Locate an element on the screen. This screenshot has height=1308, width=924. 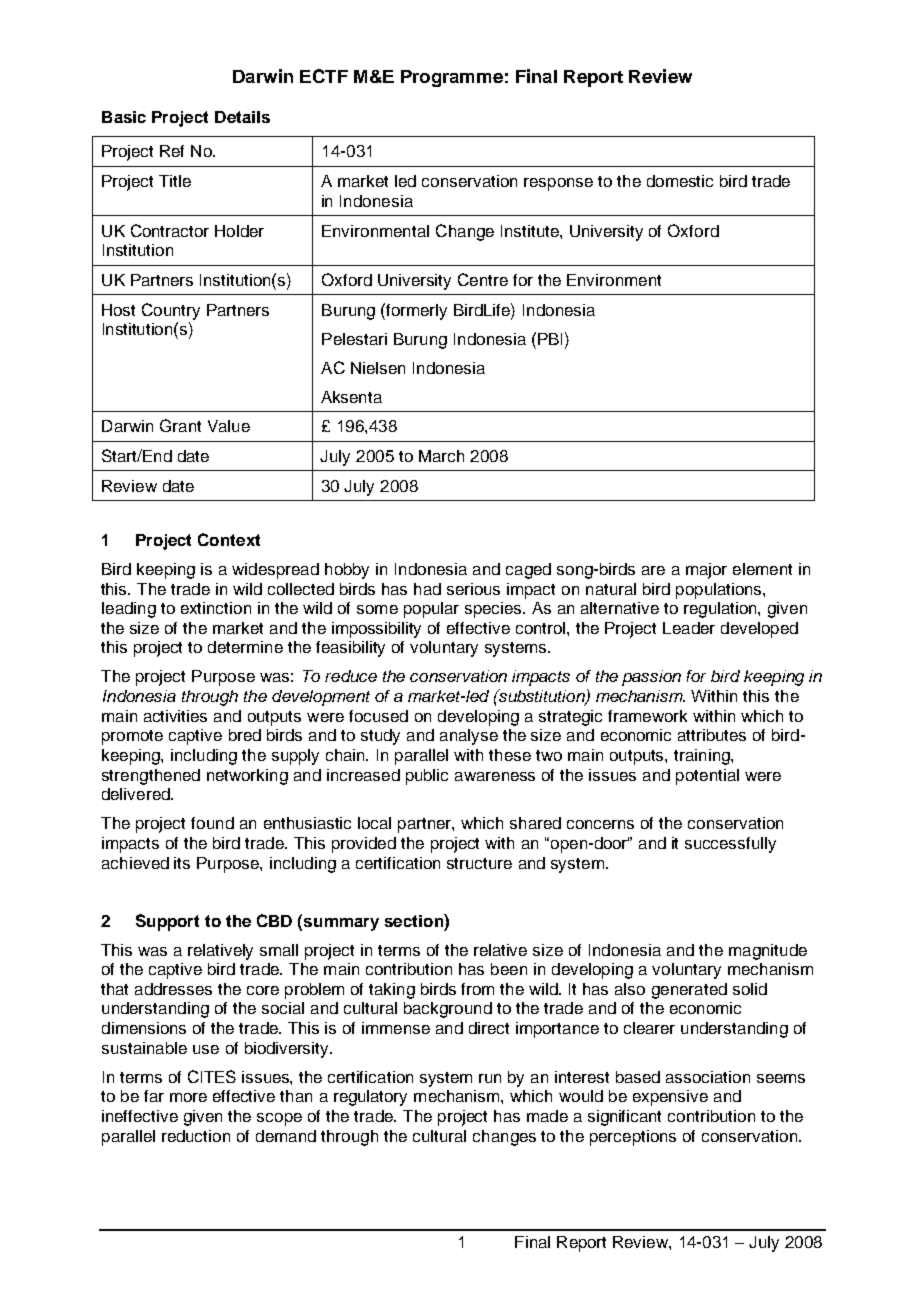
March is located at coordinates (441, 456).
